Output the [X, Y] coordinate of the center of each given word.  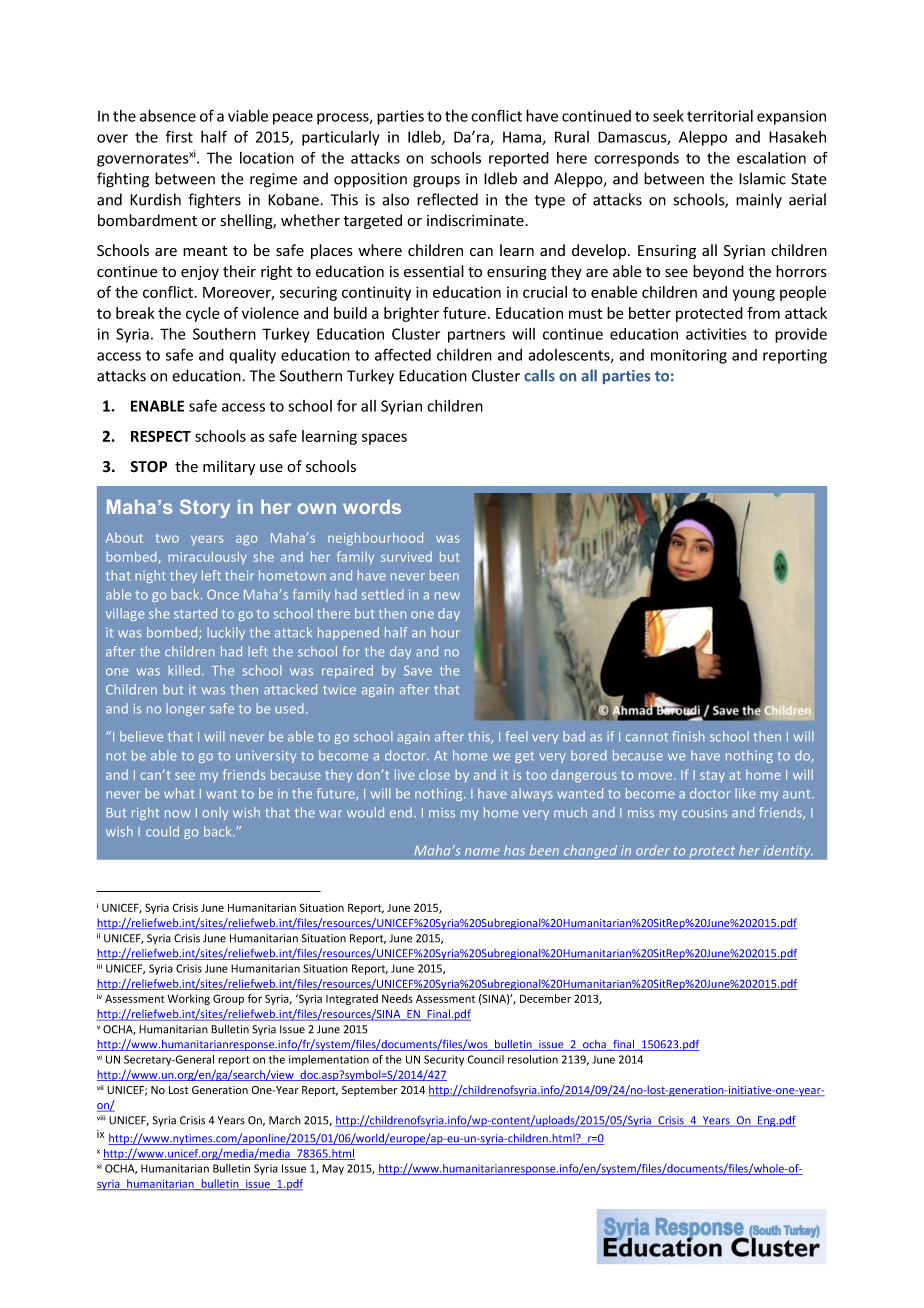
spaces [384, 439]
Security [444, 1060]
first [179, 136]
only [215, 813]
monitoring [689, 356]
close [434, 774]
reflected [447, 199]
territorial [720, 116]
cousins [705, 813]
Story [205, 508]
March [285, 1120]
